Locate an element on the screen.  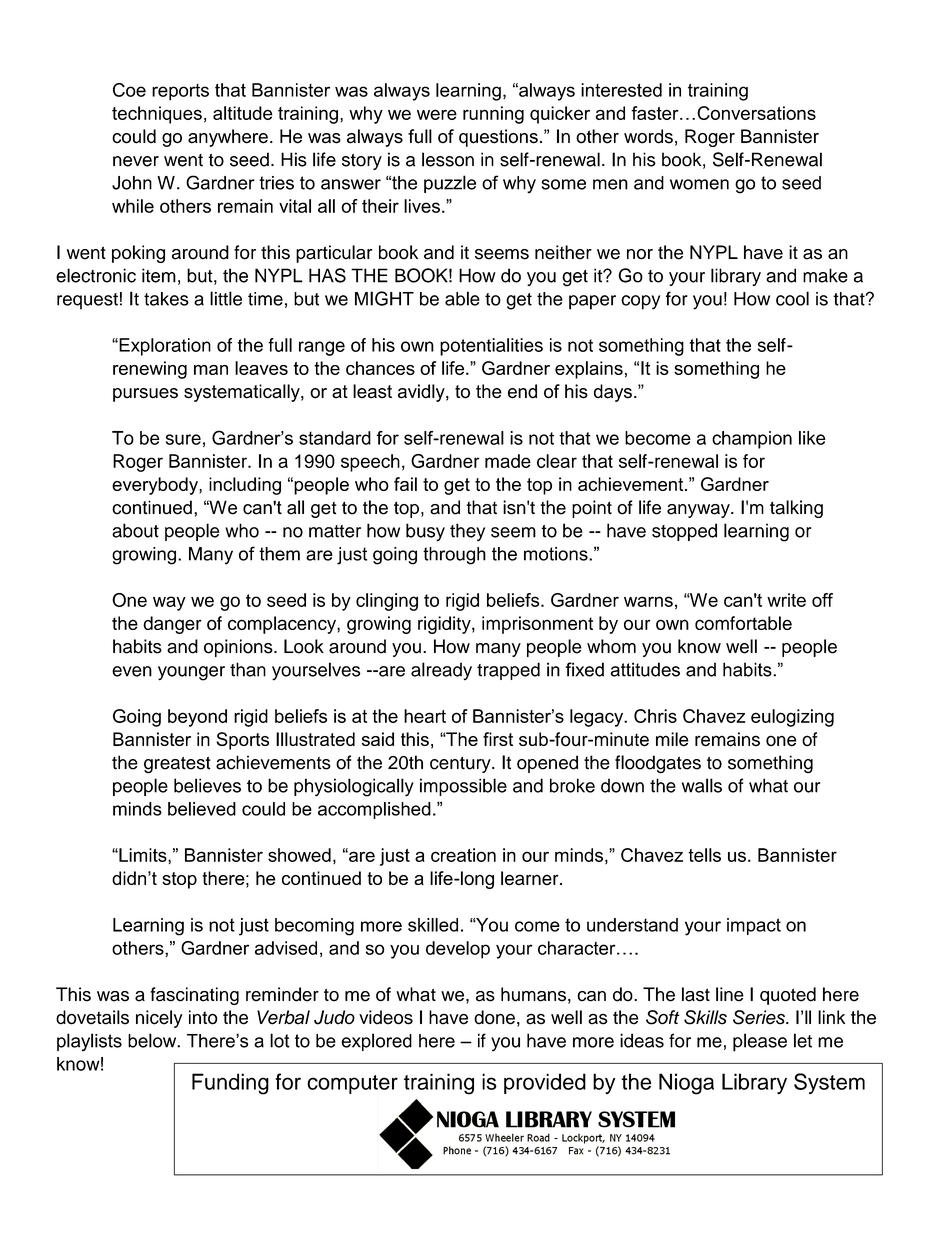
done is located at coordinates (494, 1017).
